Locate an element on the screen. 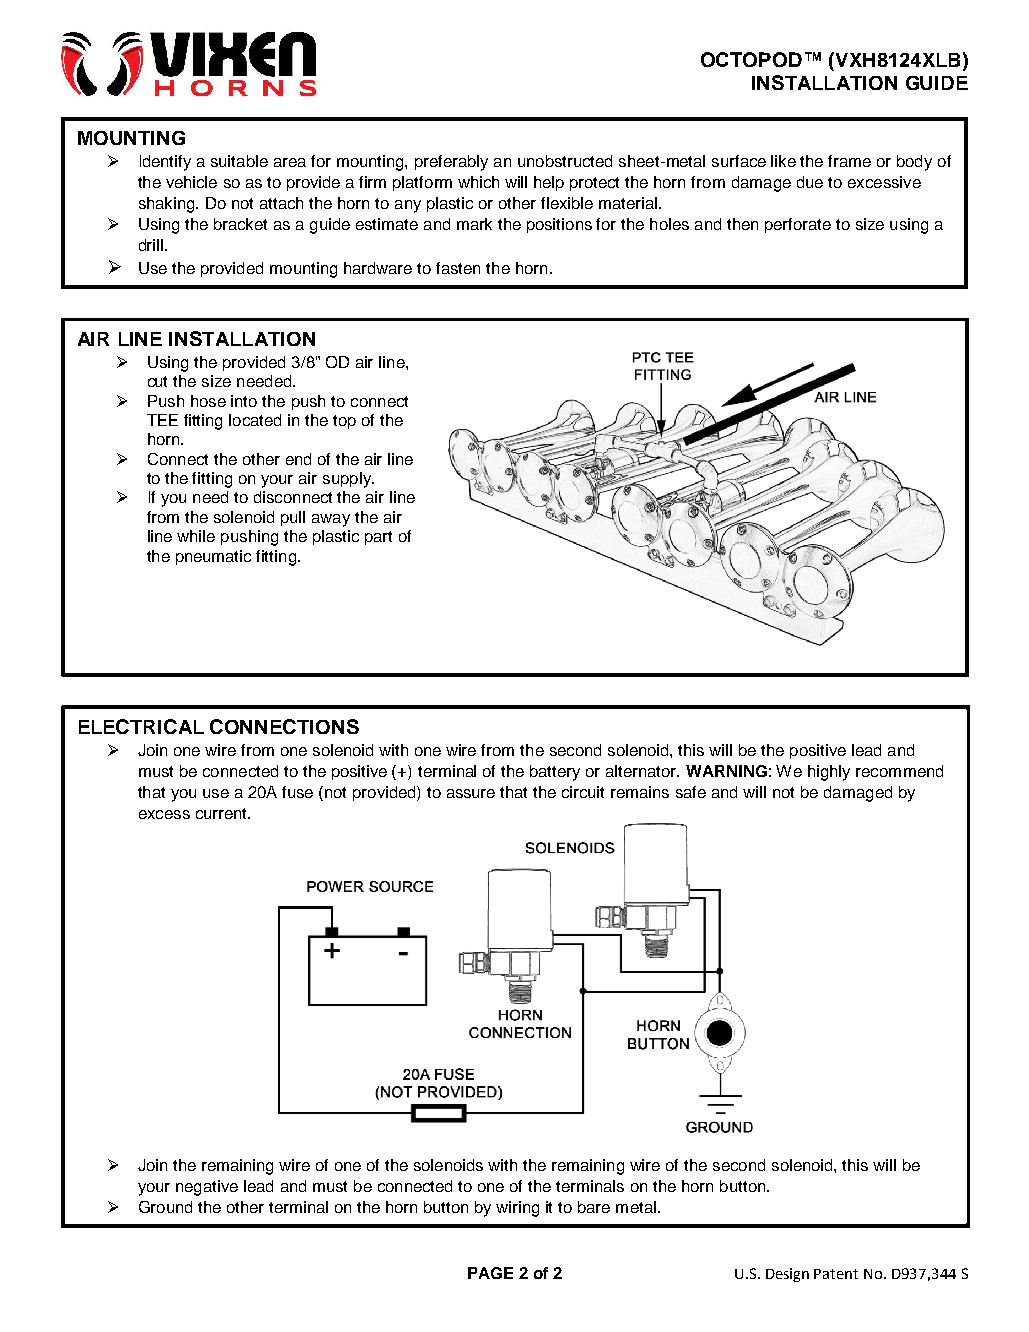 Image resolution: width=1029 pixels, height=1332 pixels. negative is located at coordinates (207, 1188).
